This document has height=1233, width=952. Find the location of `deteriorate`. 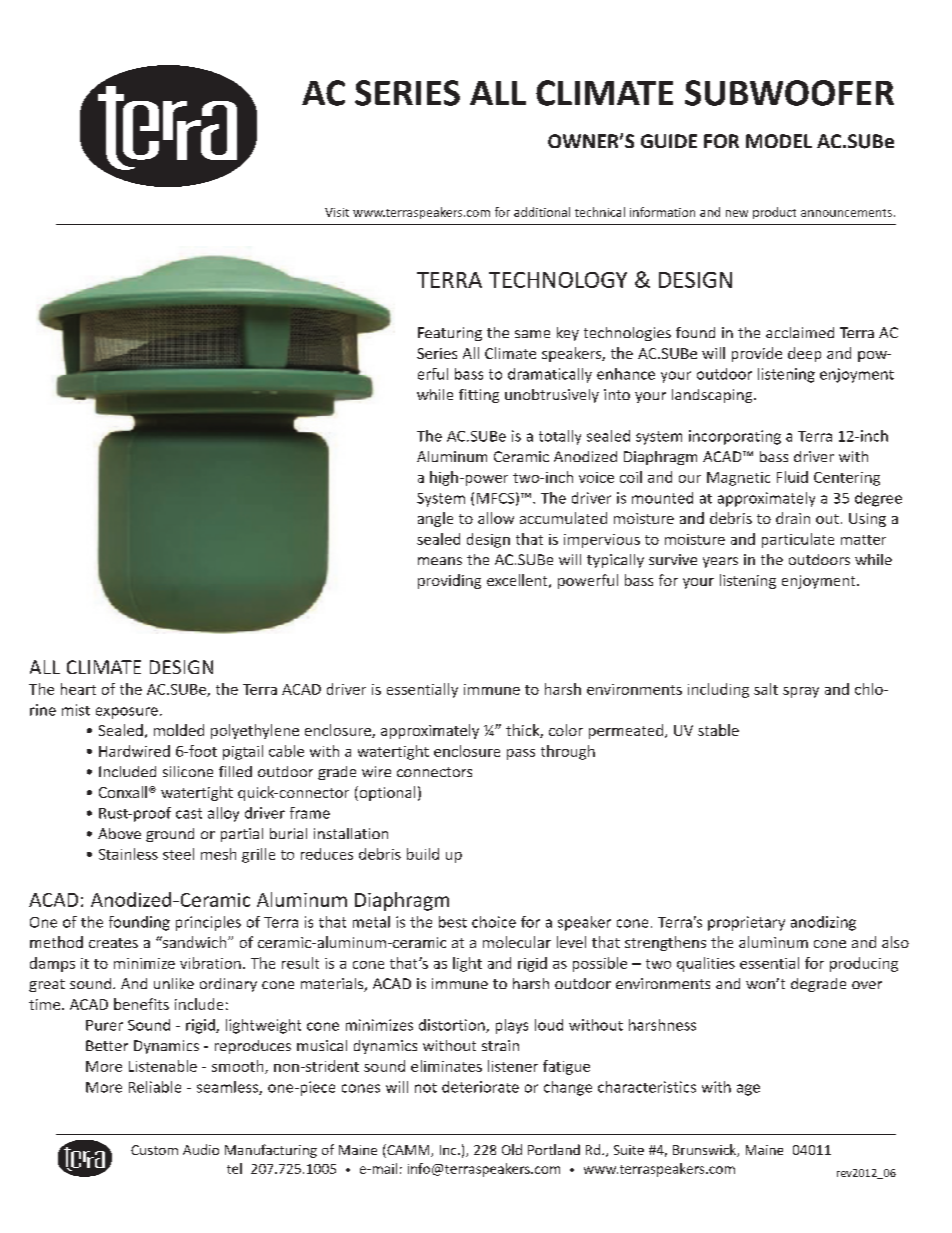

deteriorate is located at coordinates (480, 1087).
